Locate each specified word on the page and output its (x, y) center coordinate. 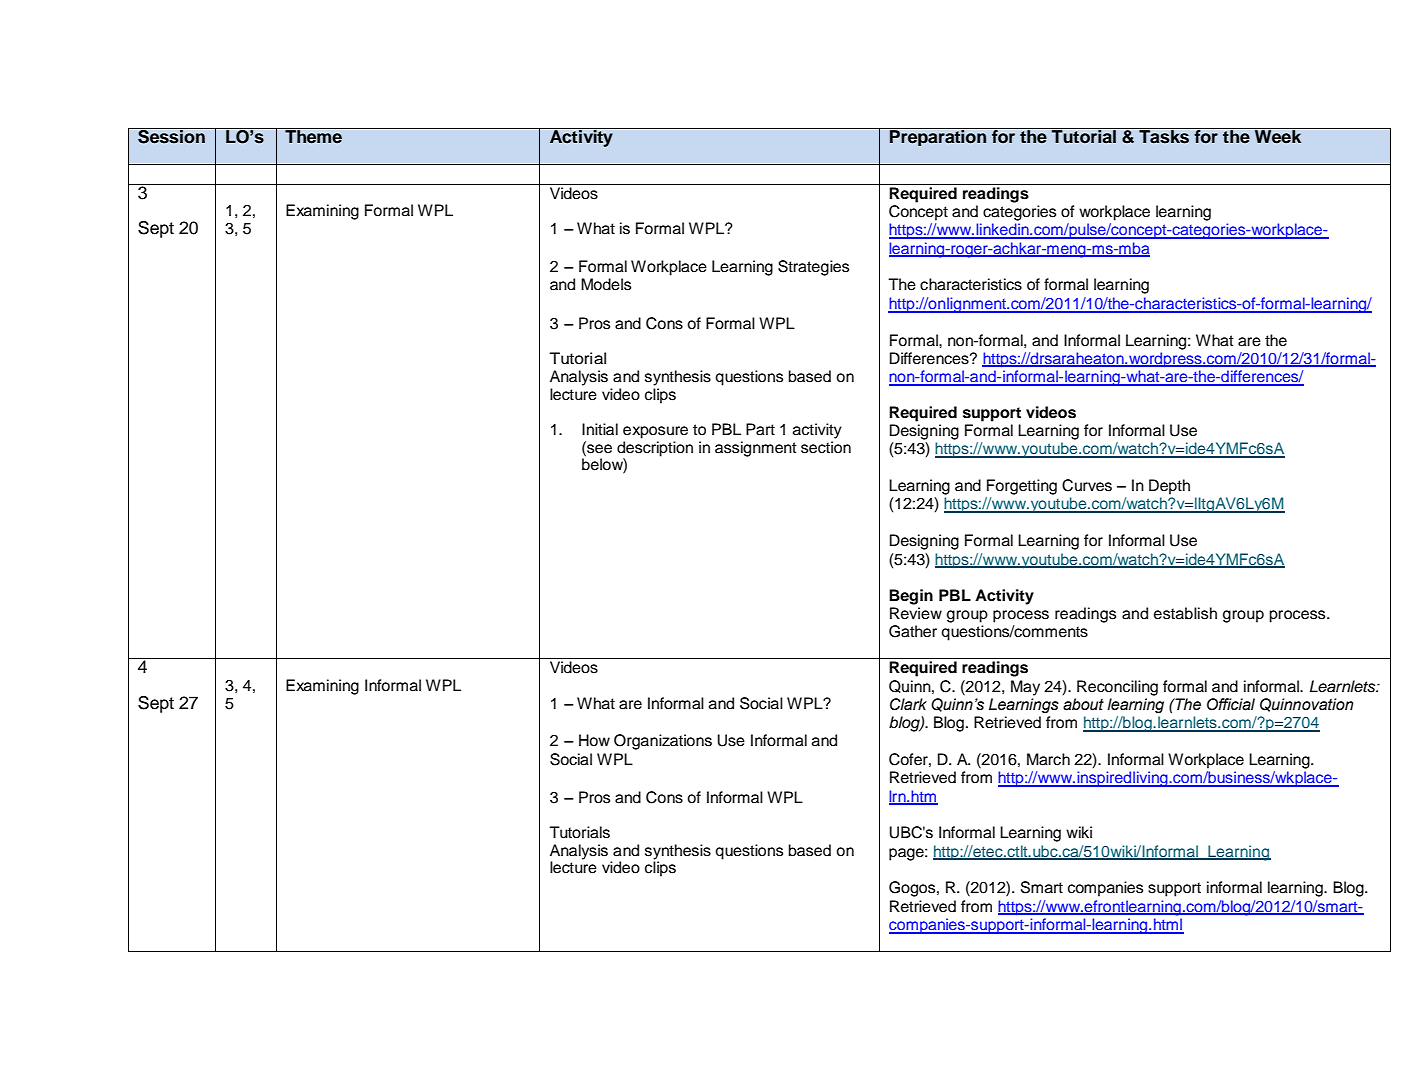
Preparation (938, 137)
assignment (756, 449)
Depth (1169, 487)
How (594, 740)
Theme (313, 136)
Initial (600, 429)
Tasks (1164, 136)
